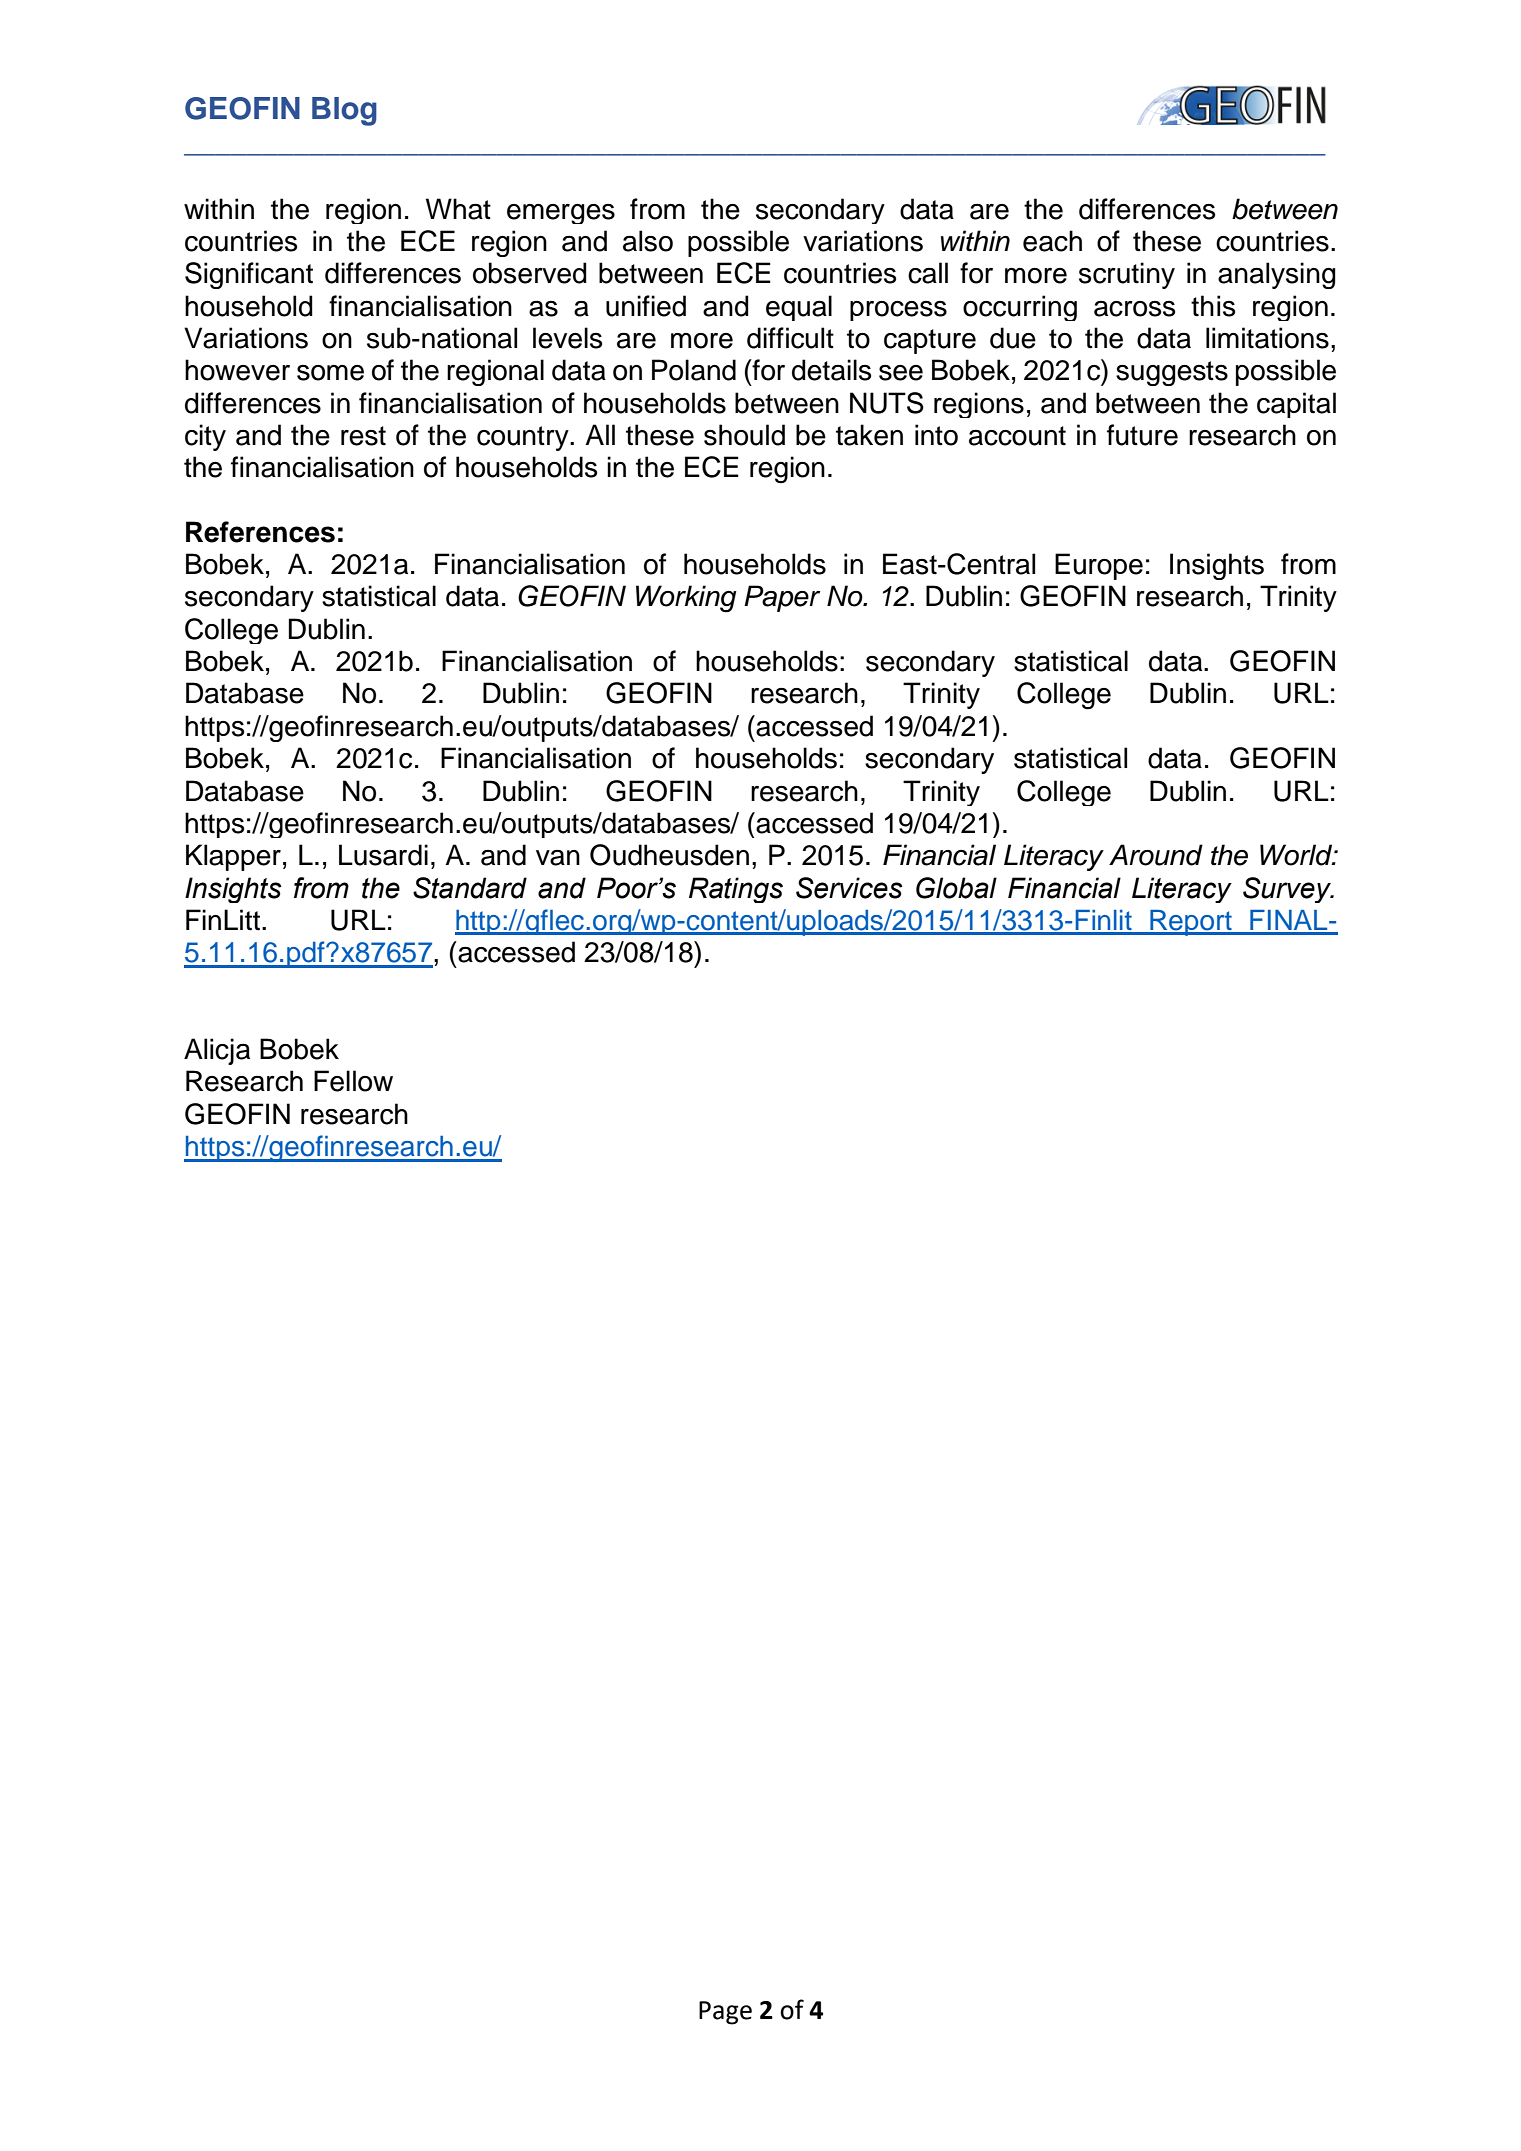 Image resolution: width=1521 pixels, height=2151 pixels. Describe the element at coordinates (725, 2013) in the screenshot. I see `Page` at that location.
